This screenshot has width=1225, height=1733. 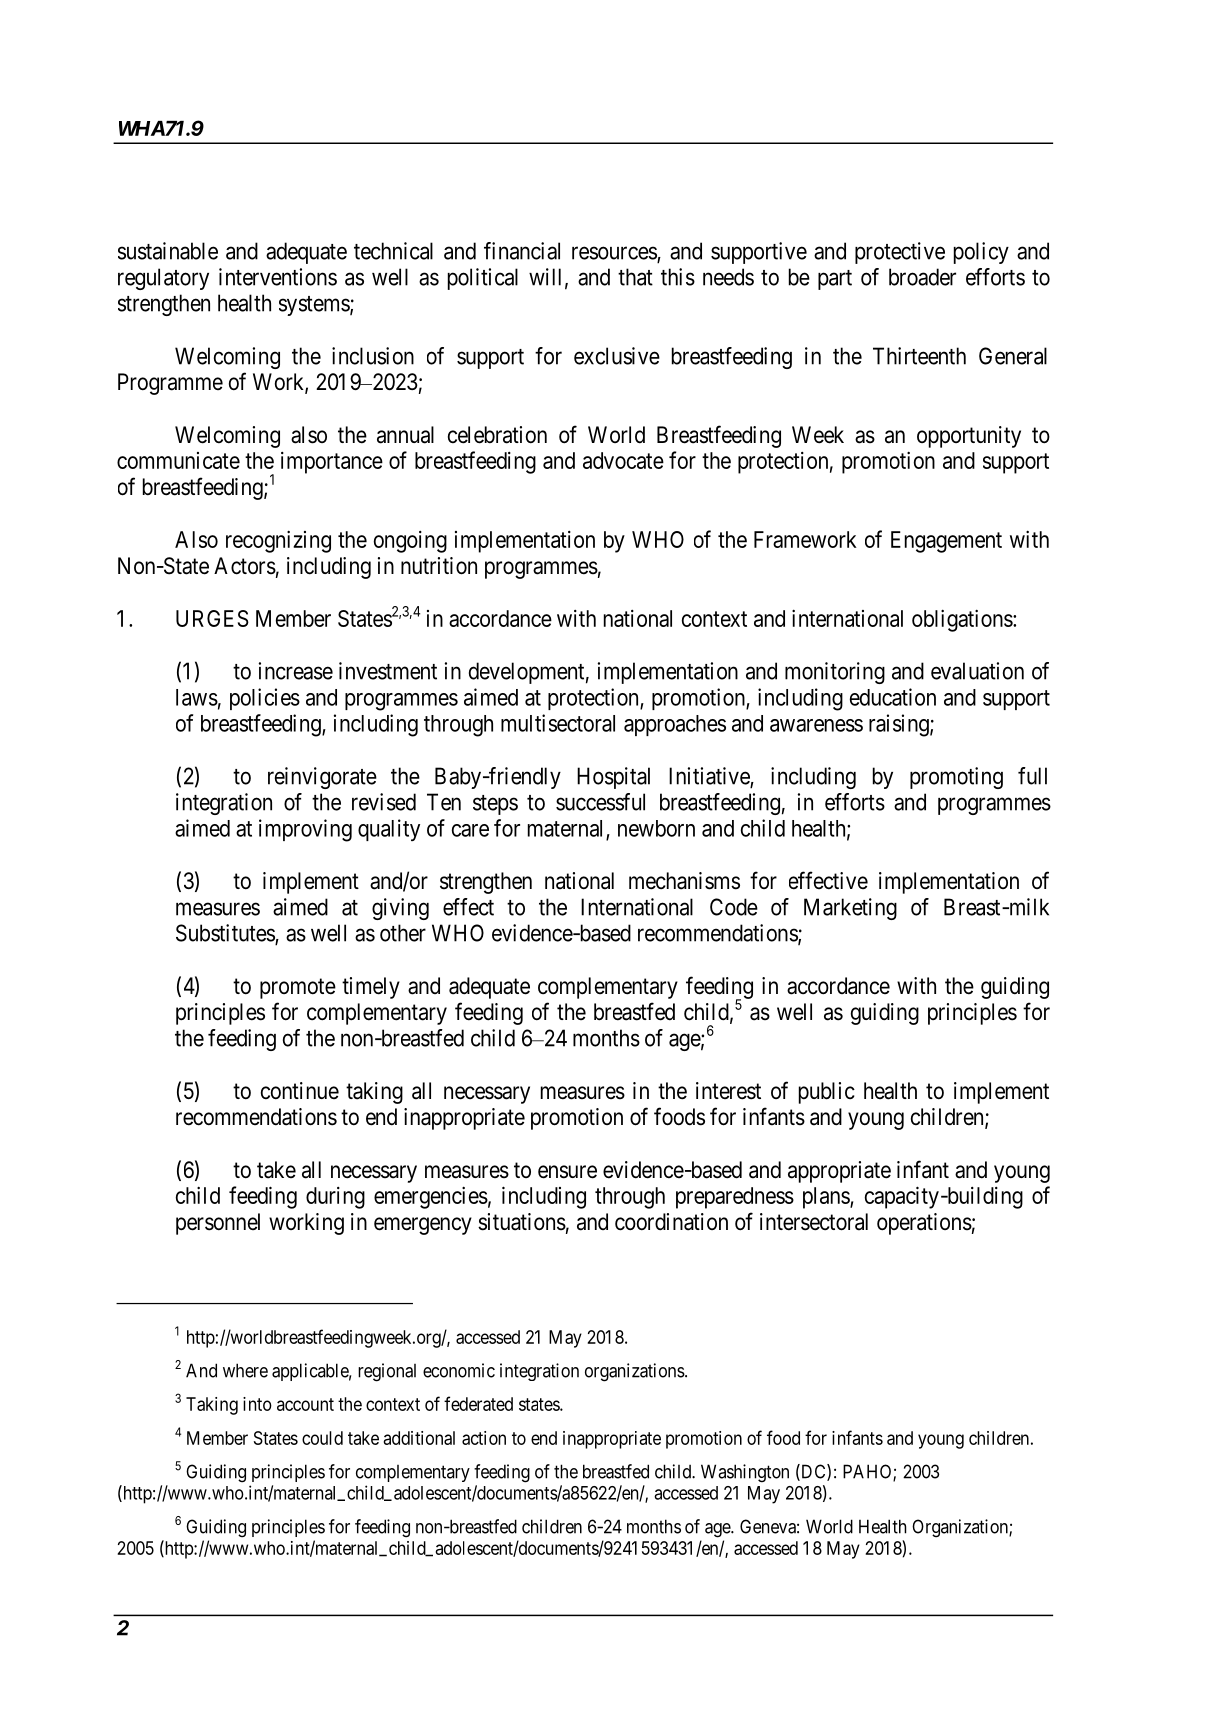 I want to click on interest, so click(x=728, y=1091).
